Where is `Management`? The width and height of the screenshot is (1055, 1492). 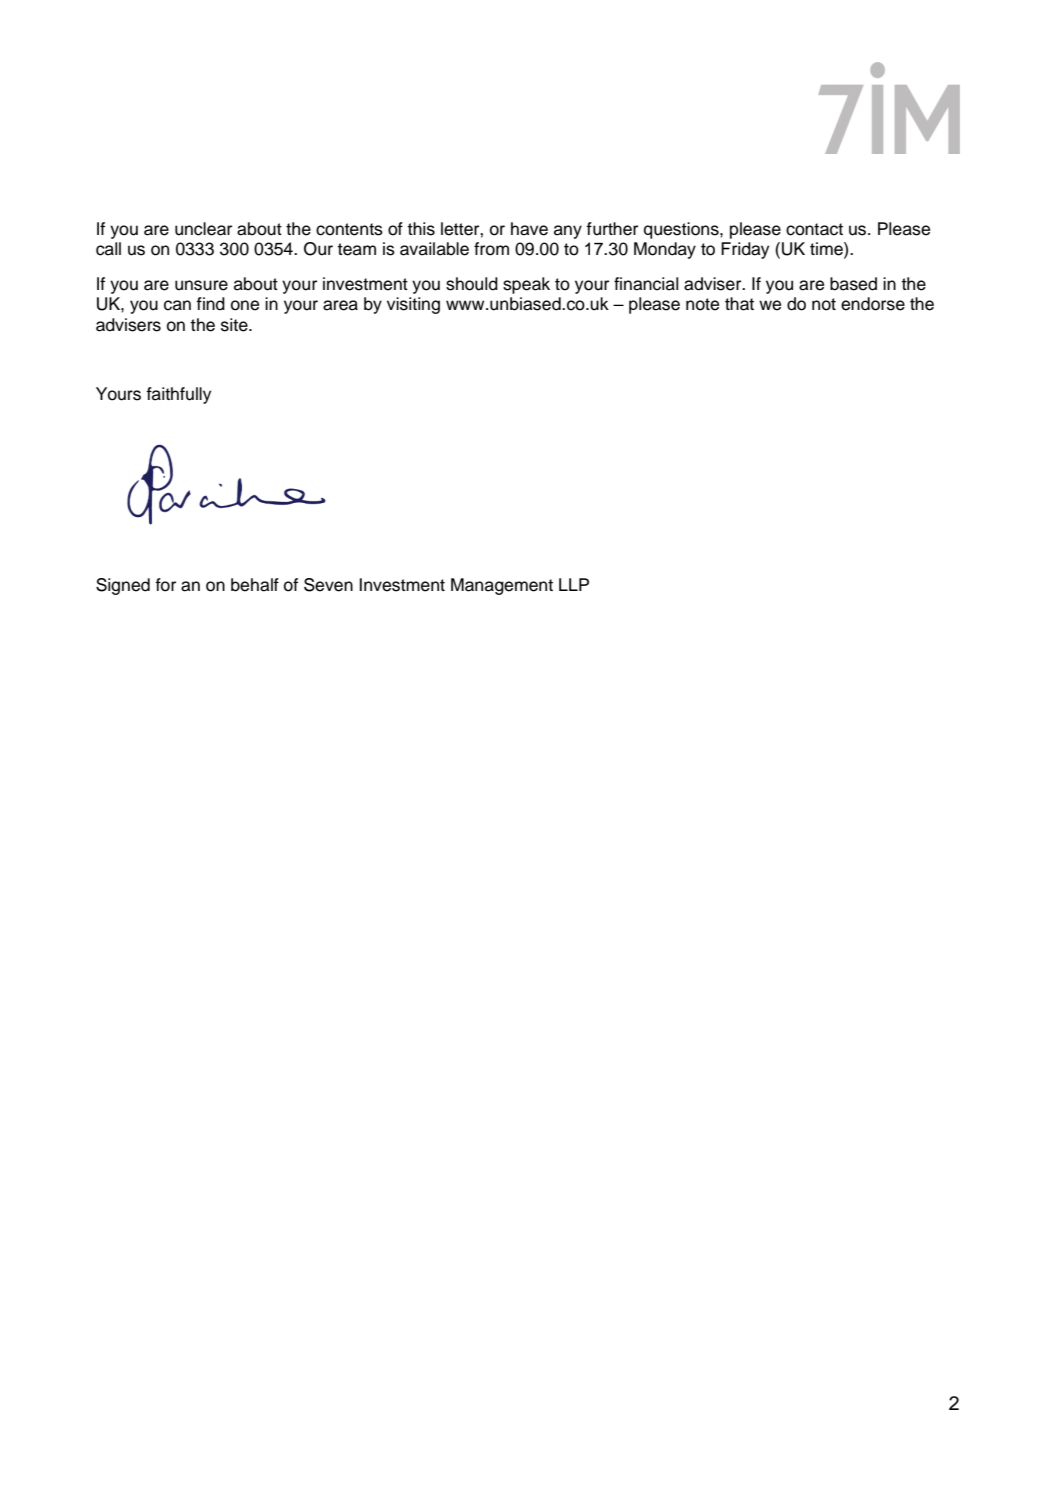 Management is located at coordinates (502, 586).
